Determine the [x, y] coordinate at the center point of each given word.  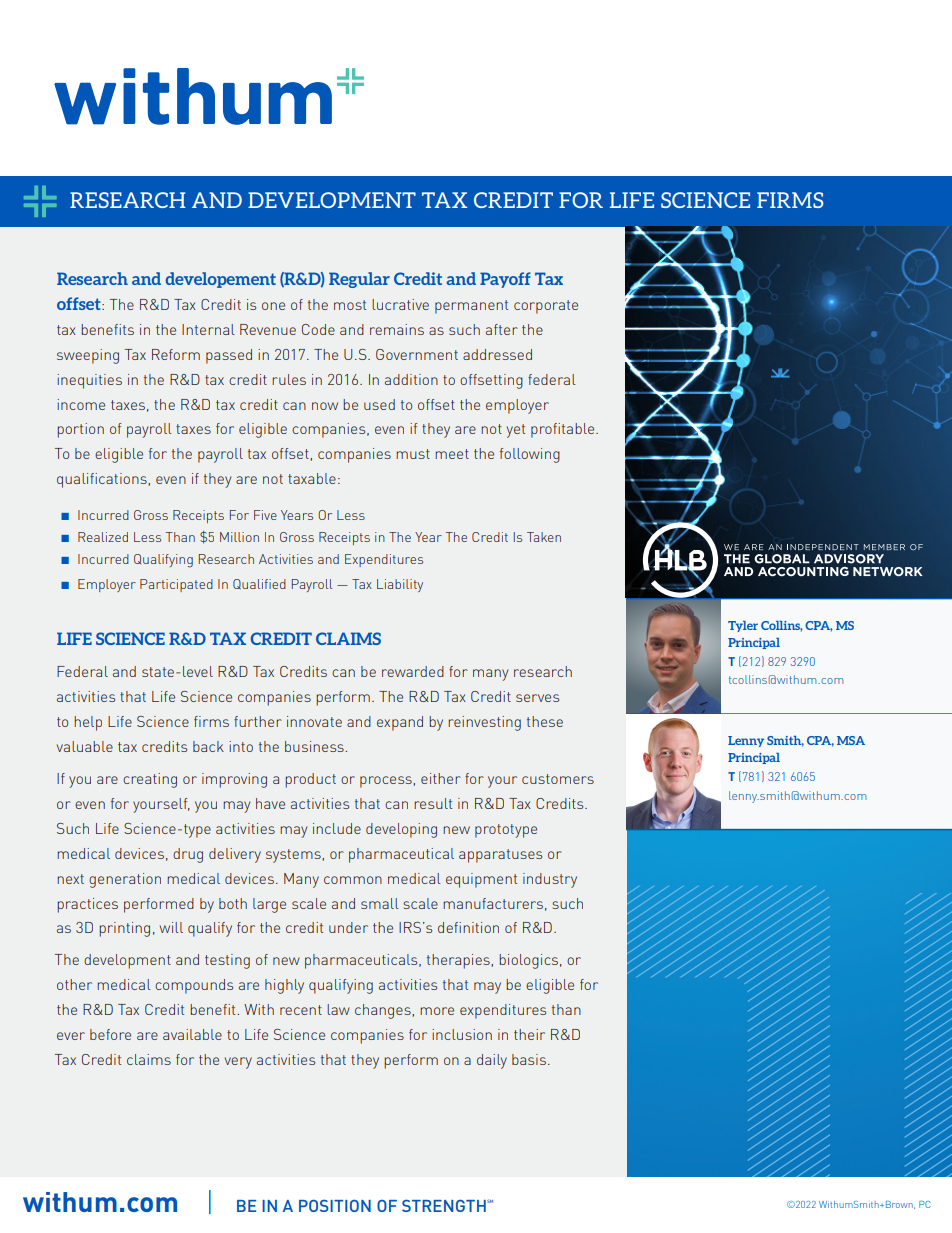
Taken [544, 537]
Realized [103, 537]
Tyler [743, 626]
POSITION [335, 1205]
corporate [546, 307]
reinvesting [484, 723]
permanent [471, 307]
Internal [208, 329]
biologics [528, 961]
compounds [194, 986]
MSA [851, 740]
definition [468, 927]
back [208, 746]
